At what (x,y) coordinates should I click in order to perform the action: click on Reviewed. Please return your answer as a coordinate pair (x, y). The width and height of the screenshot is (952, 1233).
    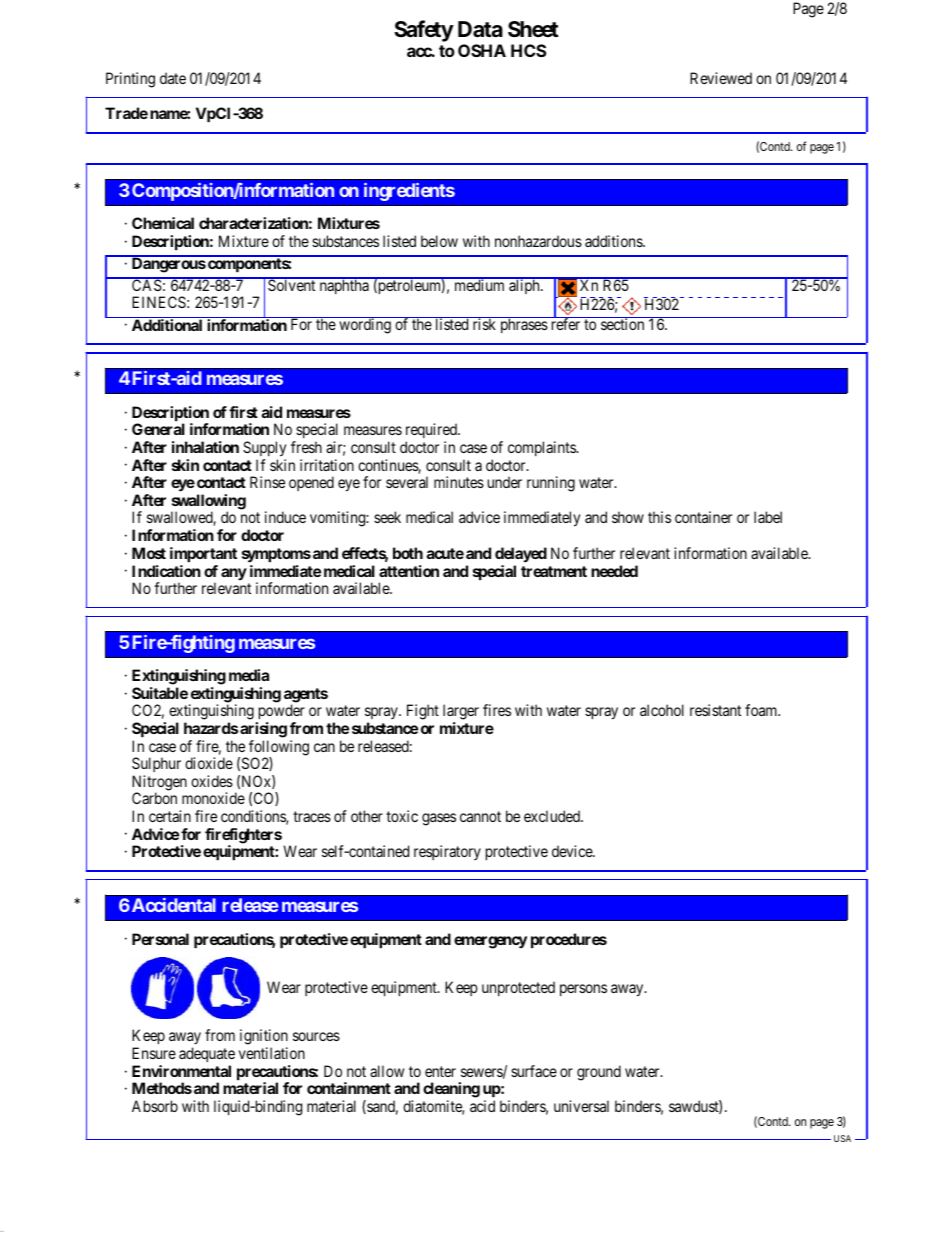
    Looking at the image, I should click on (721, 78).
